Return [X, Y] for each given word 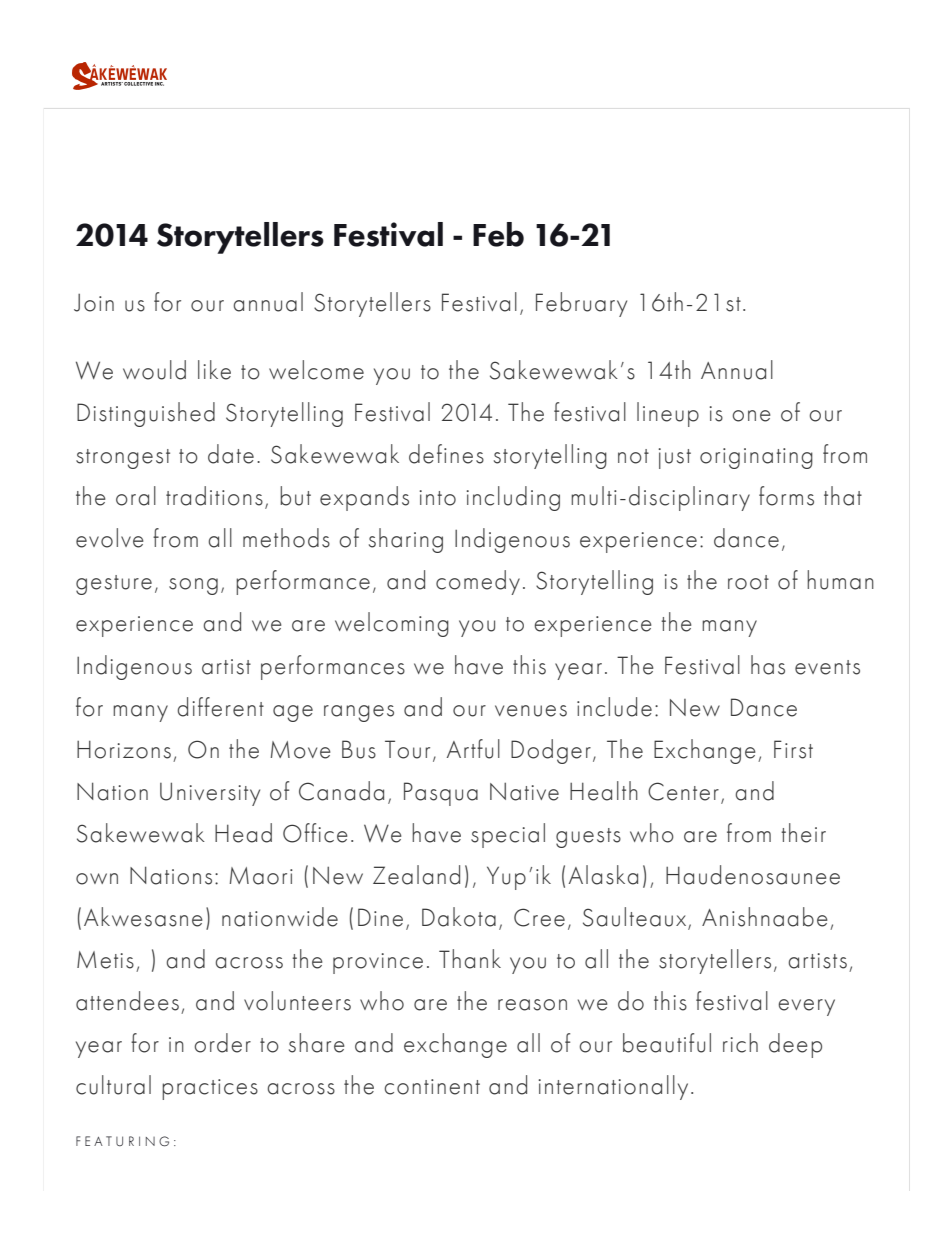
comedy [478, 582]
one [751, 416]
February [581, 304]
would [154, 370]
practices [210, 1089]
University [210, 794]
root [748, 582]
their [803, 833]
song [193, 586]
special [508, 835]
